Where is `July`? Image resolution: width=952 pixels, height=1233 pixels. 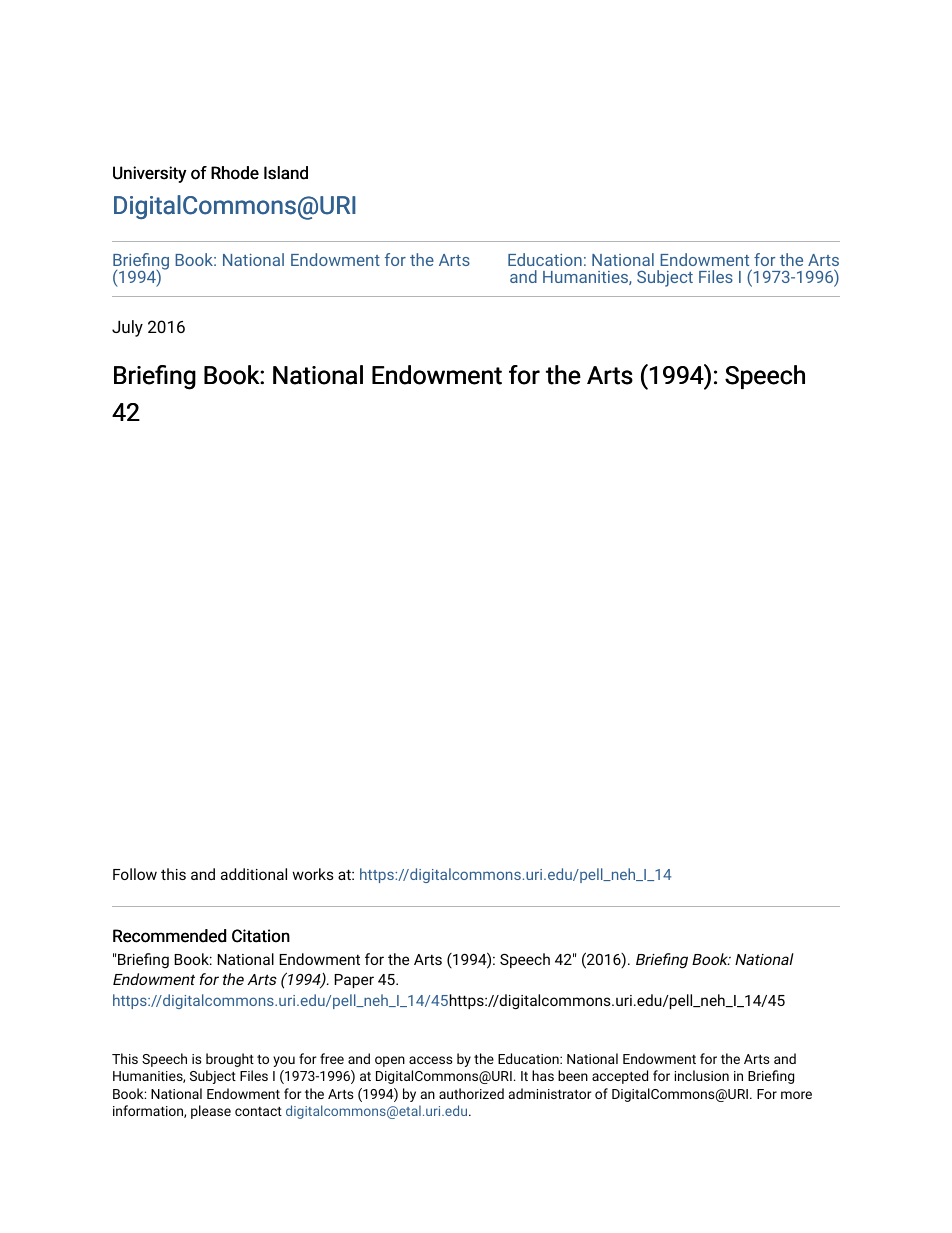 July is located at coordinates (127, 328).
